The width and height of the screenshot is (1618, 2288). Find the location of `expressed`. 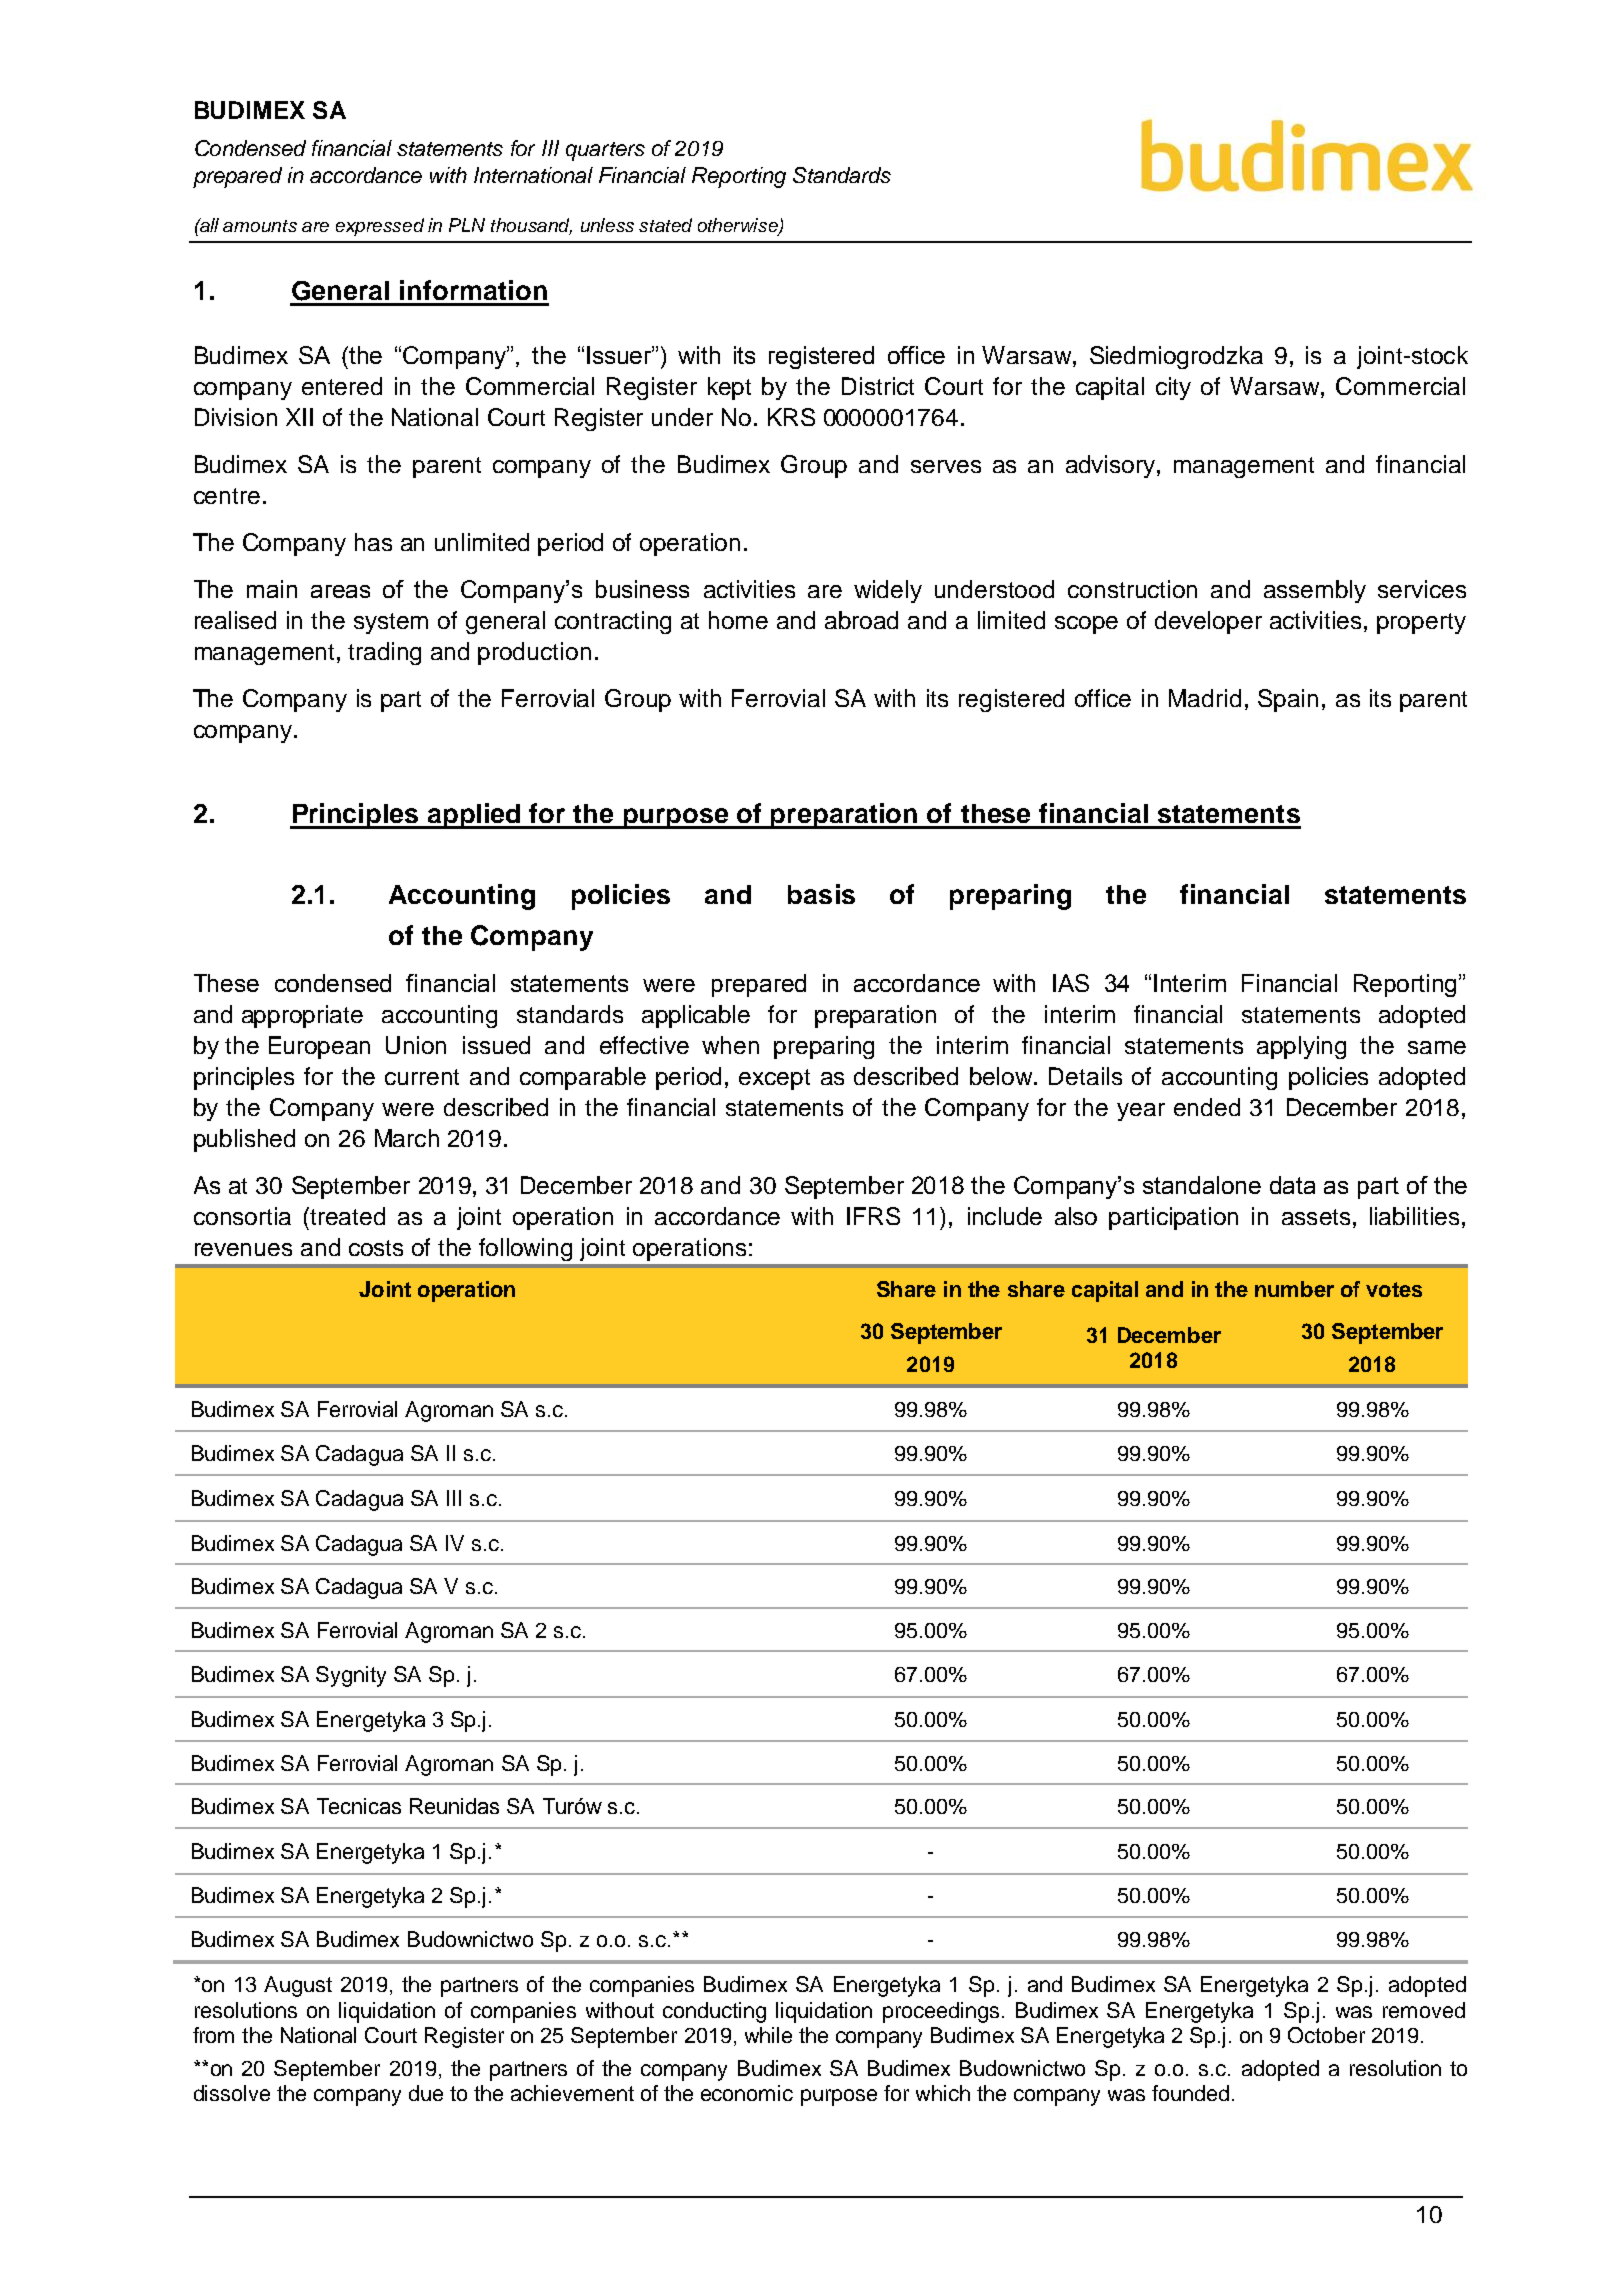

expressed is located at coordinates (380, 227).
